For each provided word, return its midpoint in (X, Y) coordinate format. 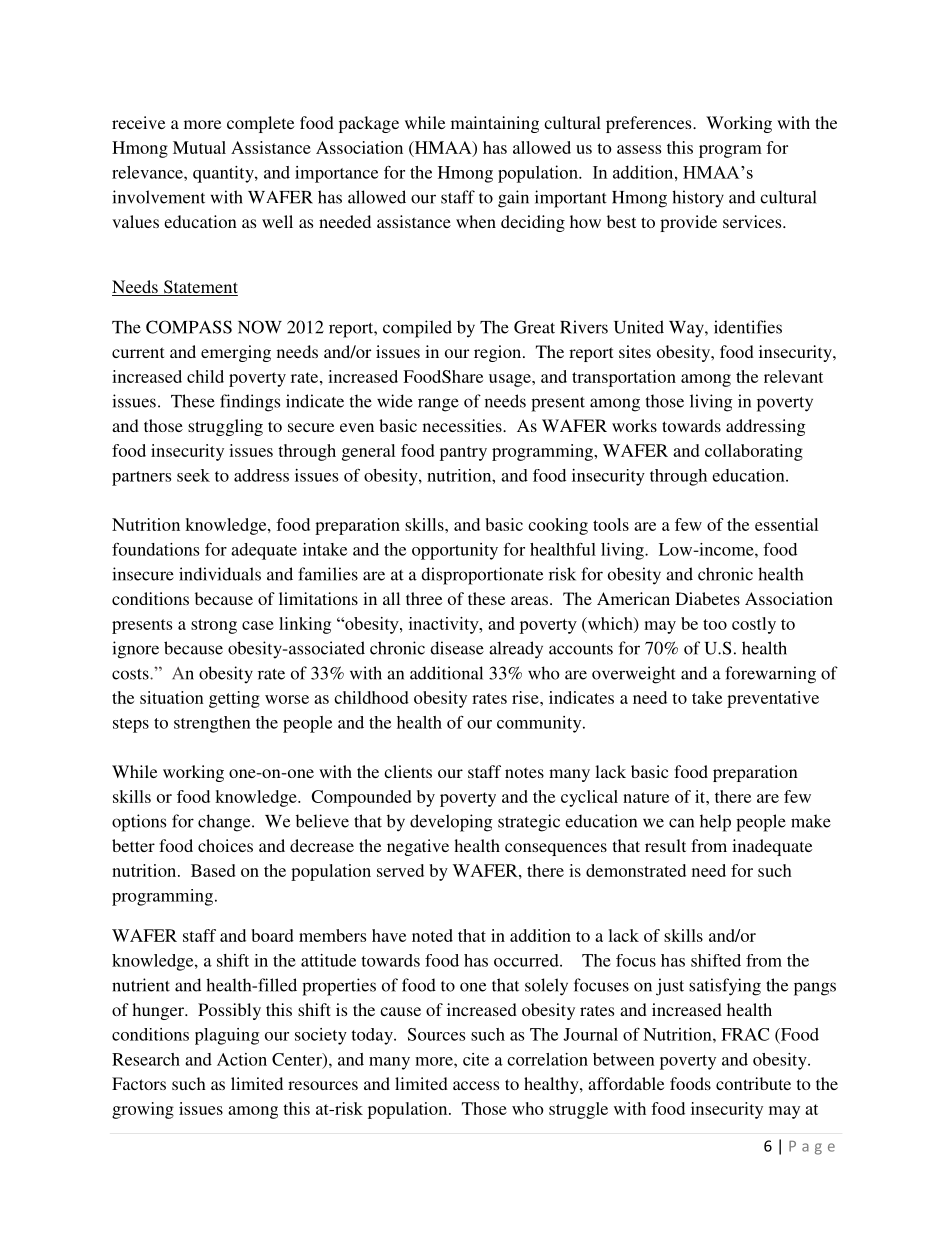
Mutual (199, 147)
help (715, 823)
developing (451, 823)
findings (250, 403)
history (698, 199)
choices (225, 845)
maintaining (495, 124)
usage (511, 380)
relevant (793, 376)
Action (242, 1059)
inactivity (445, 625)
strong (214, 626)
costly (754, 625)
